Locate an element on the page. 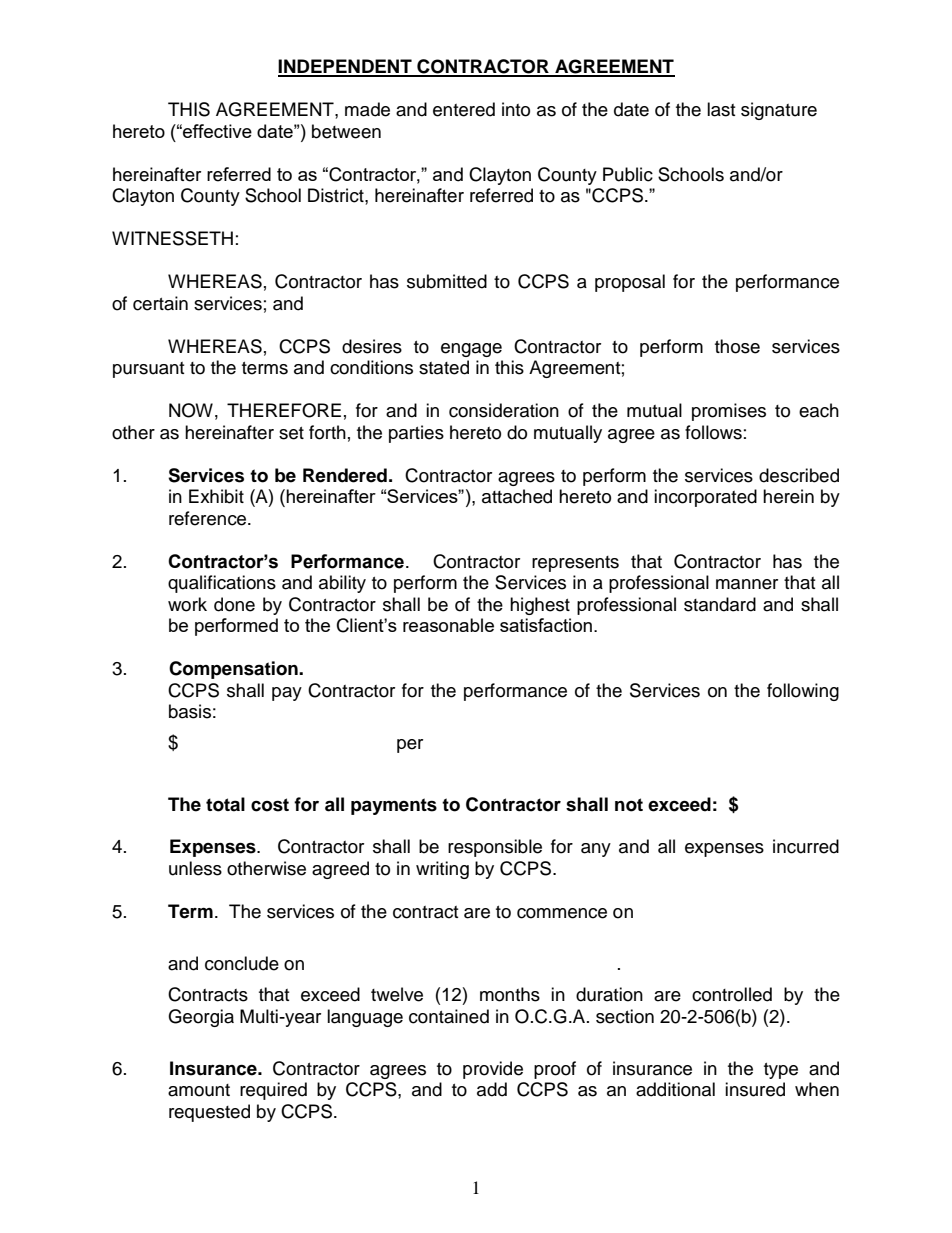 Image resolution: width=952 pixels, height=1233 pixels. reasonable is located at coordinates (448, 625).
